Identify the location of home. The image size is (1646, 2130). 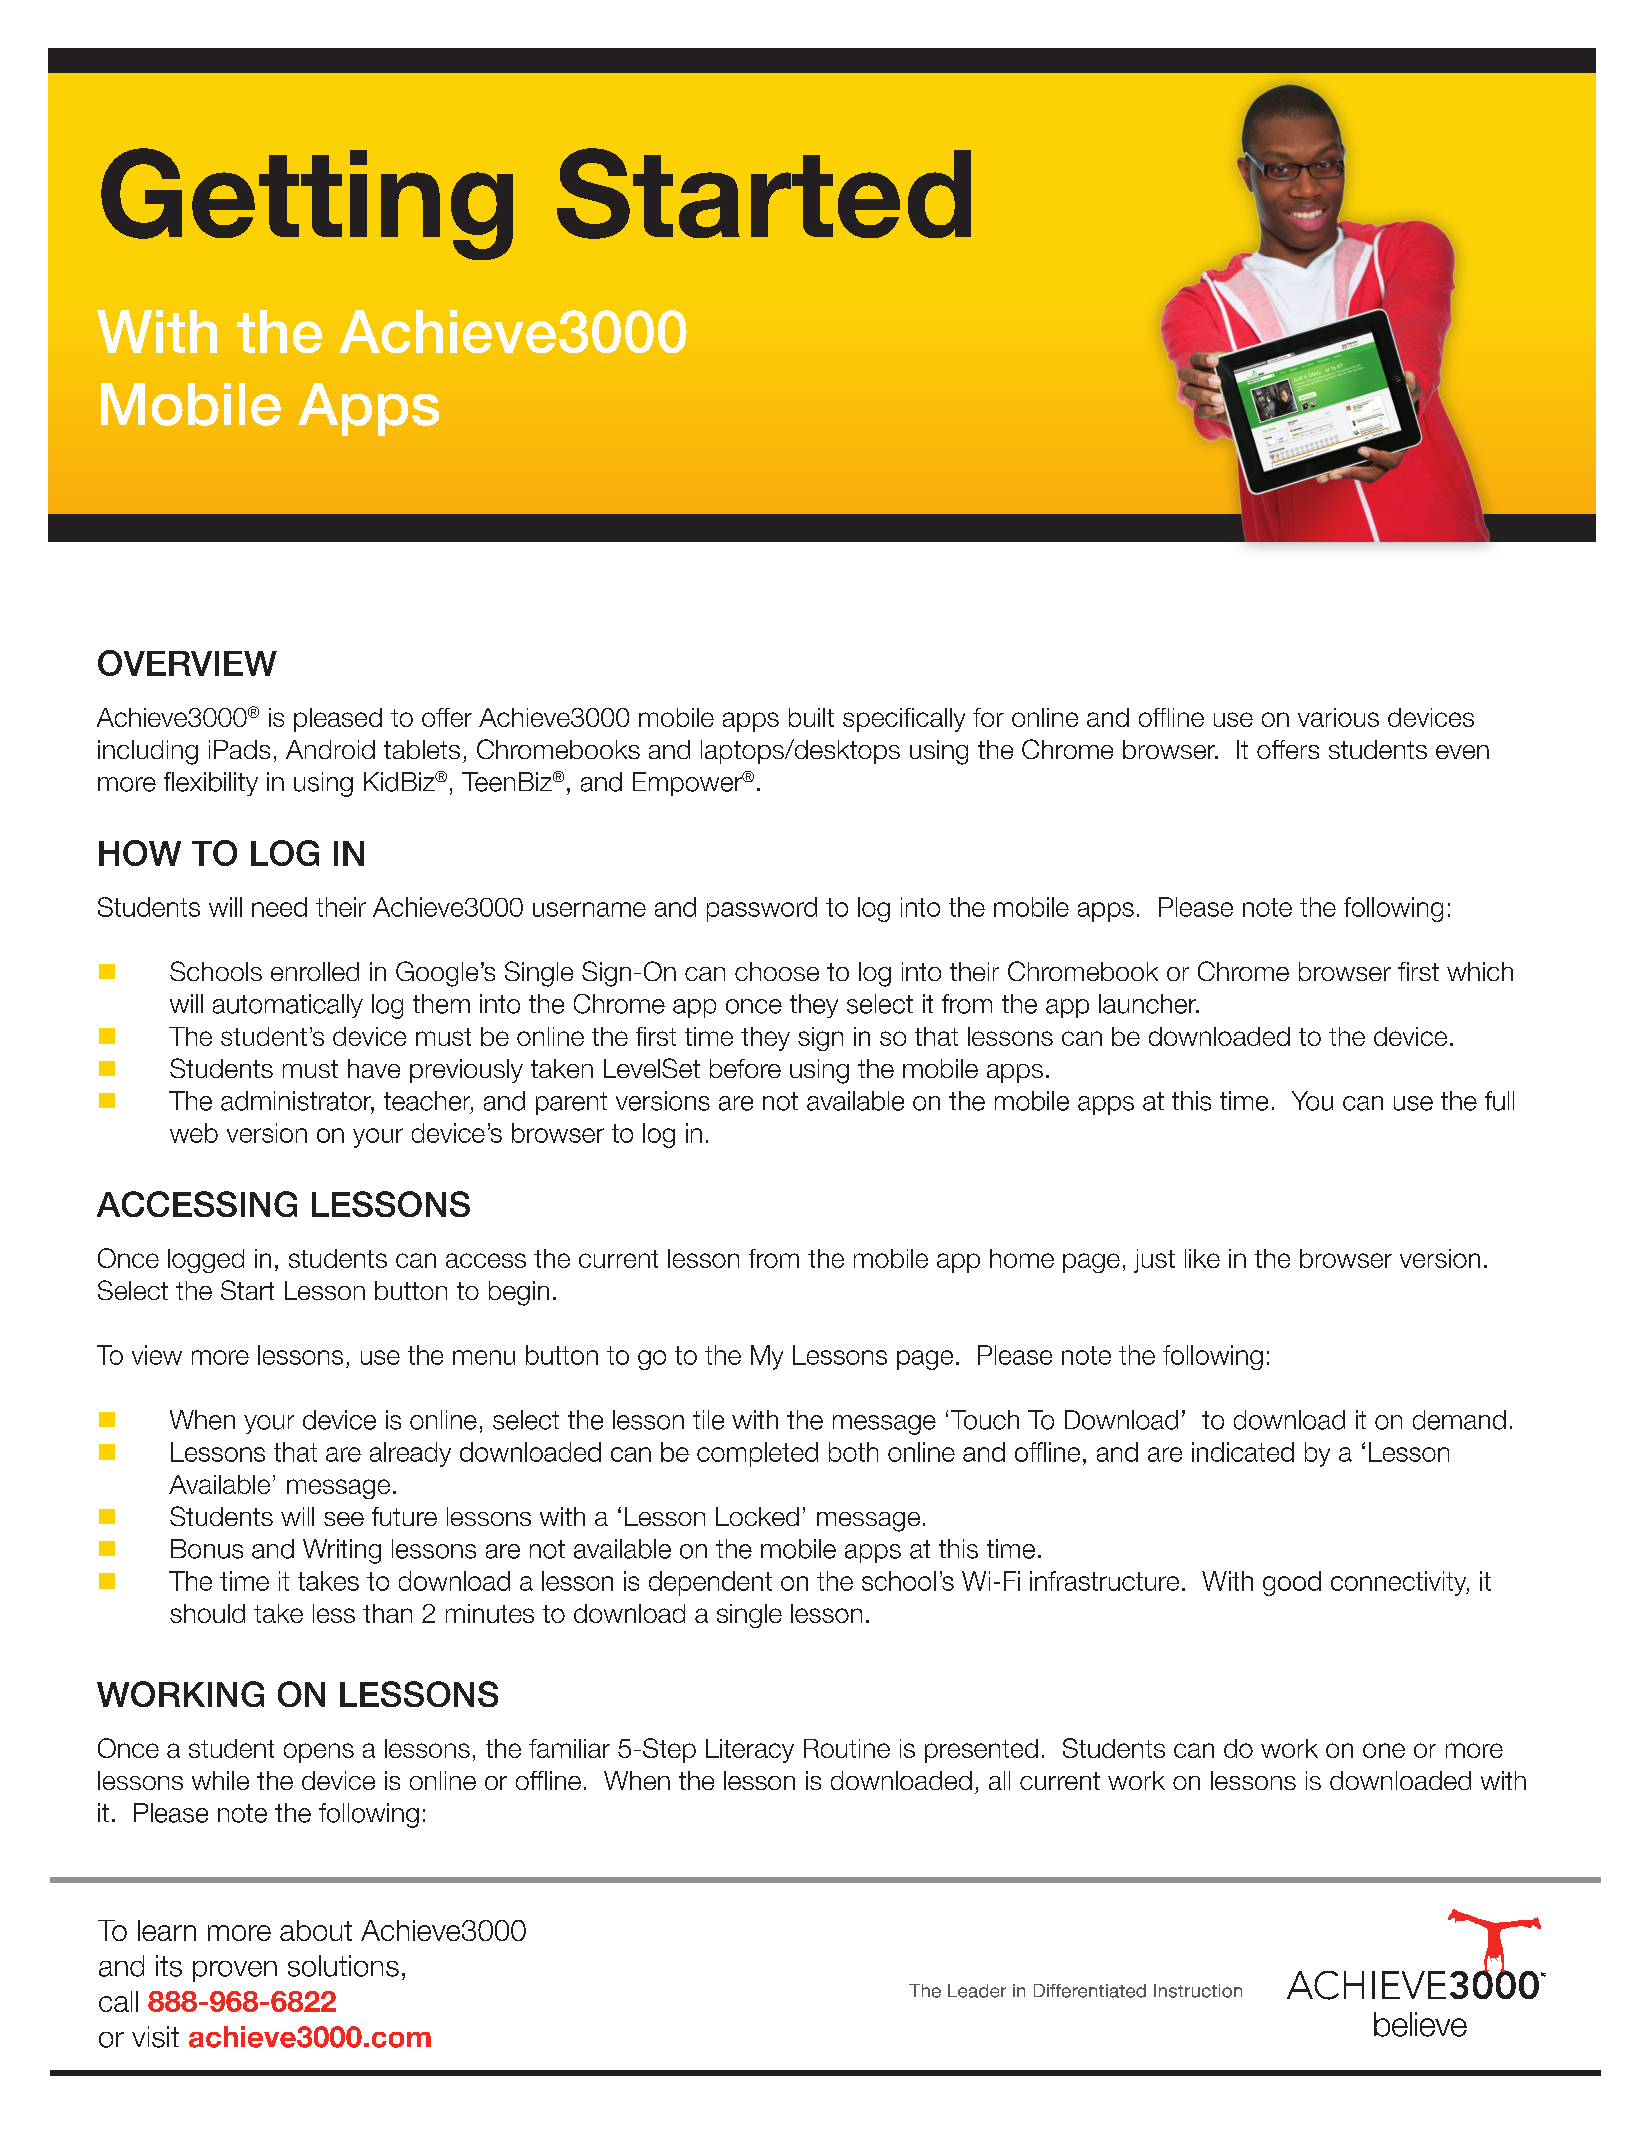
(1022, 1258).
